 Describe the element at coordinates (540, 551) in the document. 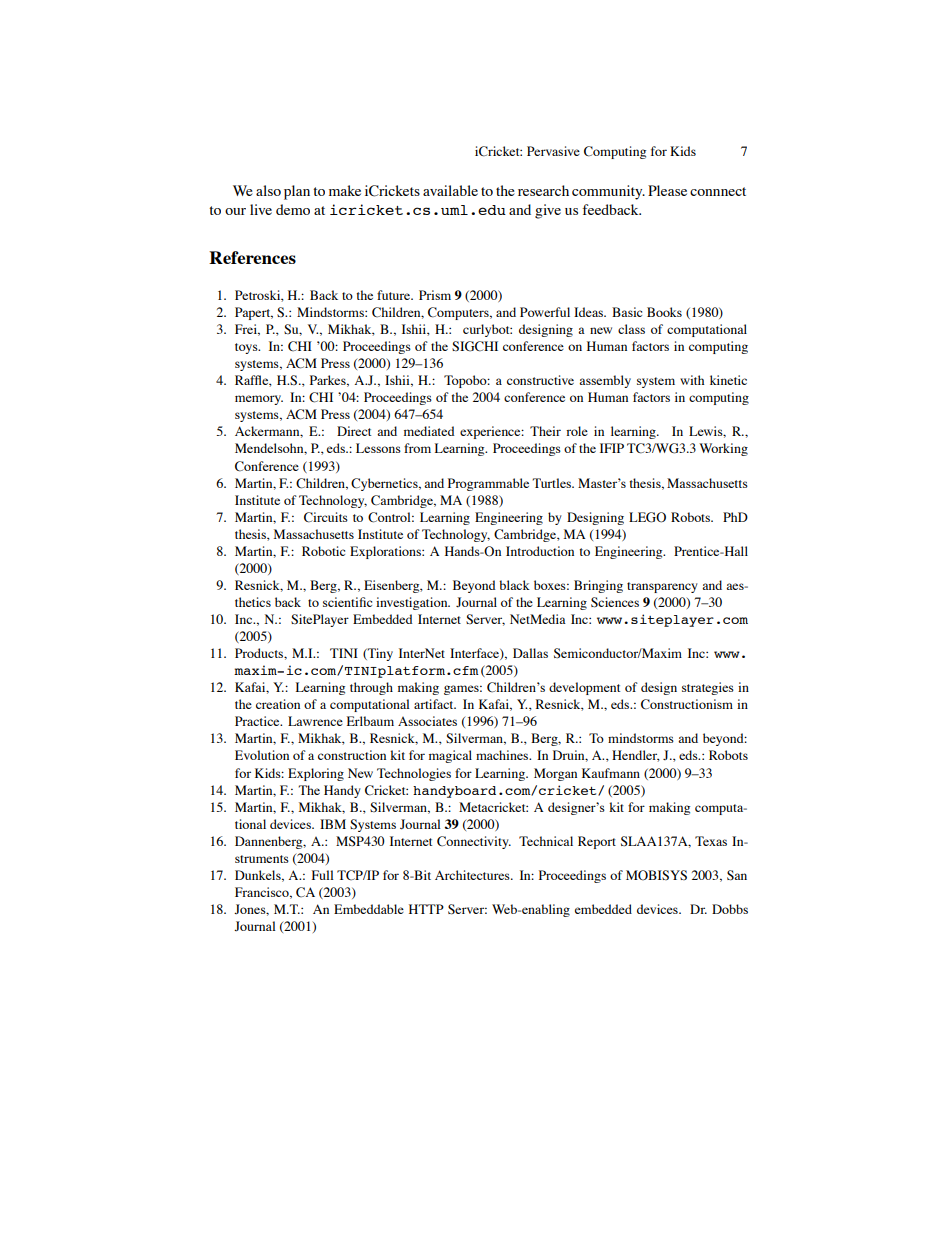

I see `Introduction` at that location.
